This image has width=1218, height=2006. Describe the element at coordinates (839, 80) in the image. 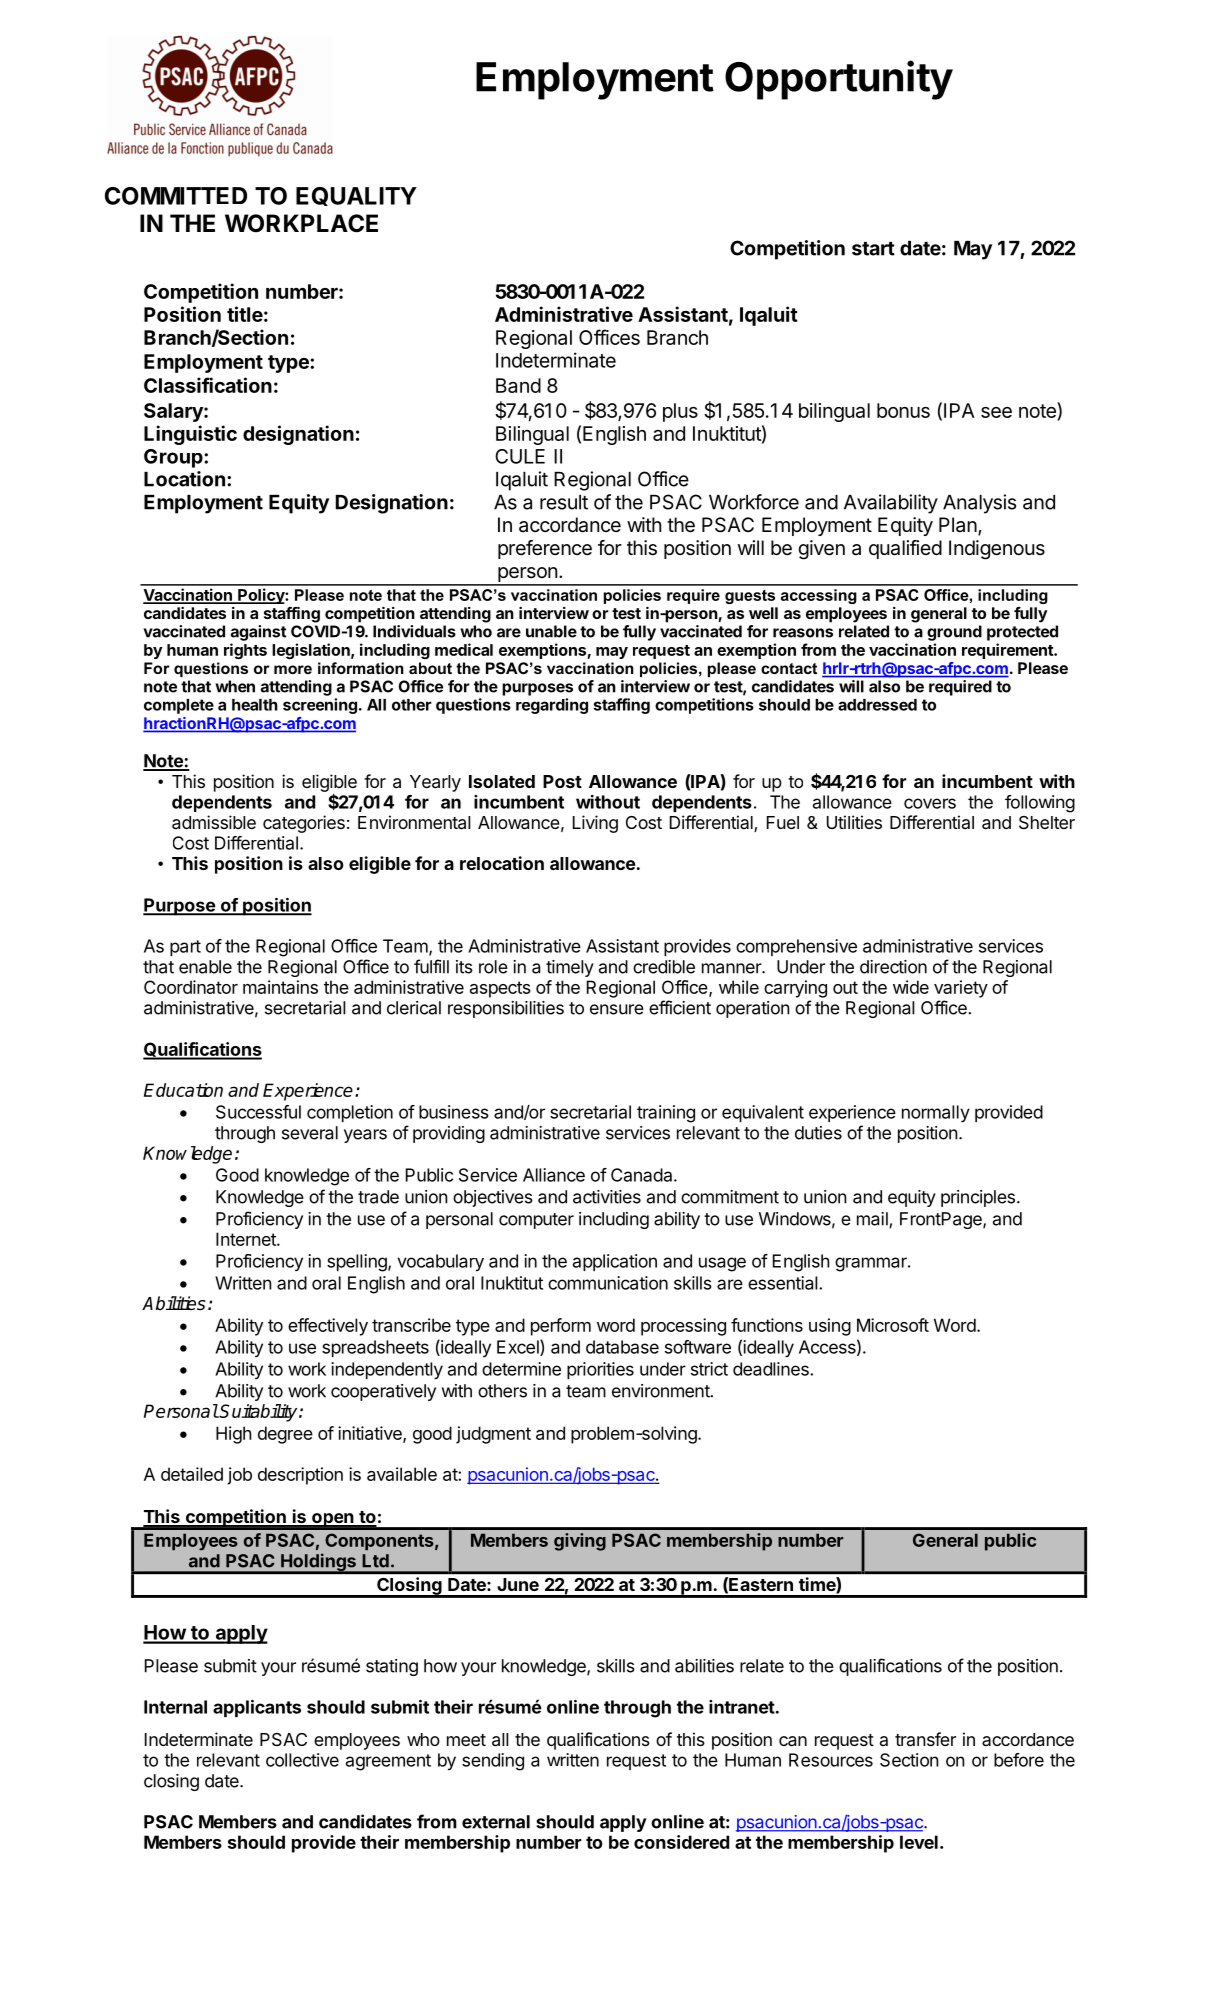

I see `Opportunity` at that location.
